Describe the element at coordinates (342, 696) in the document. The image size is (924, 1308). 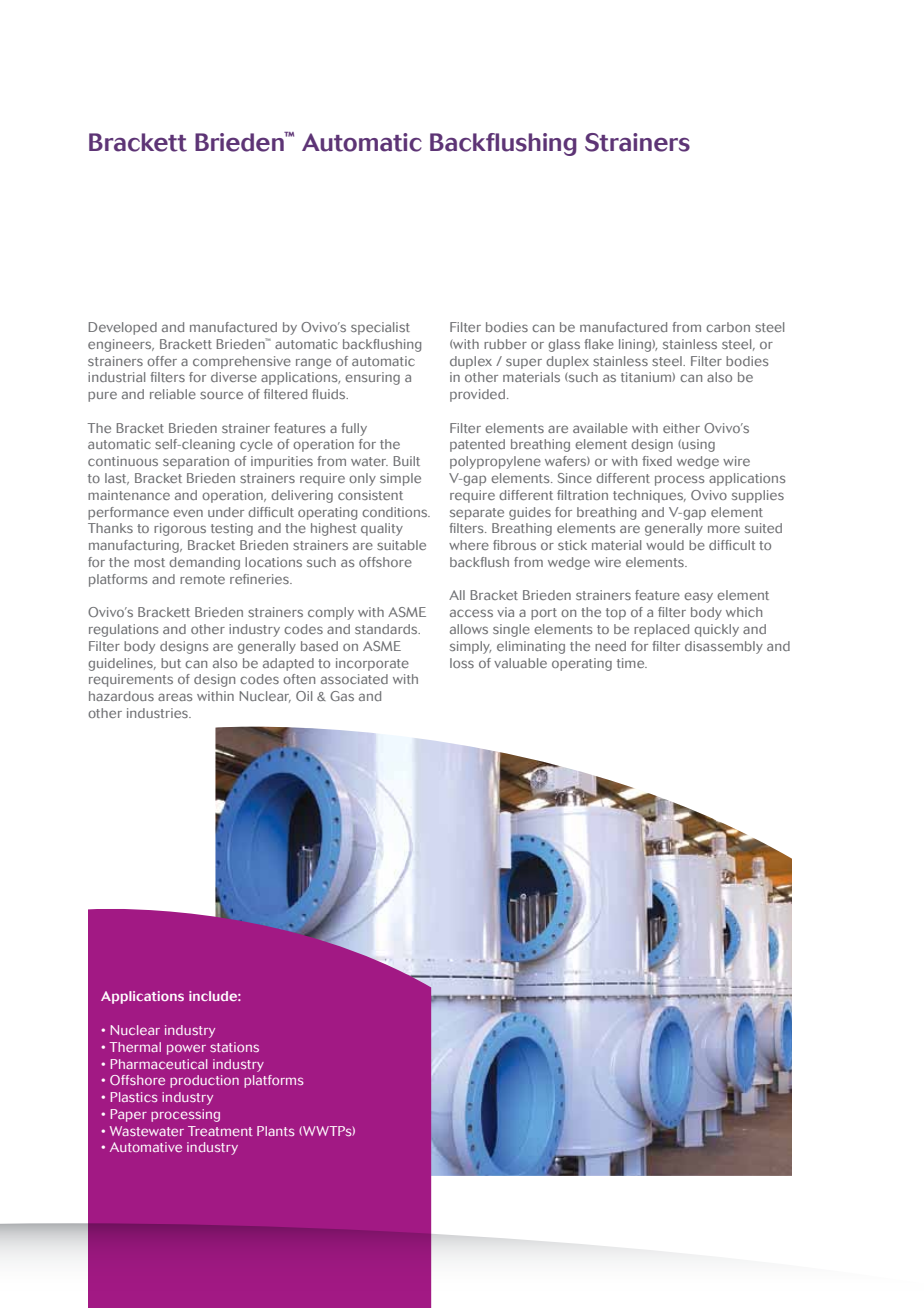
I see `Gas` at that location.
